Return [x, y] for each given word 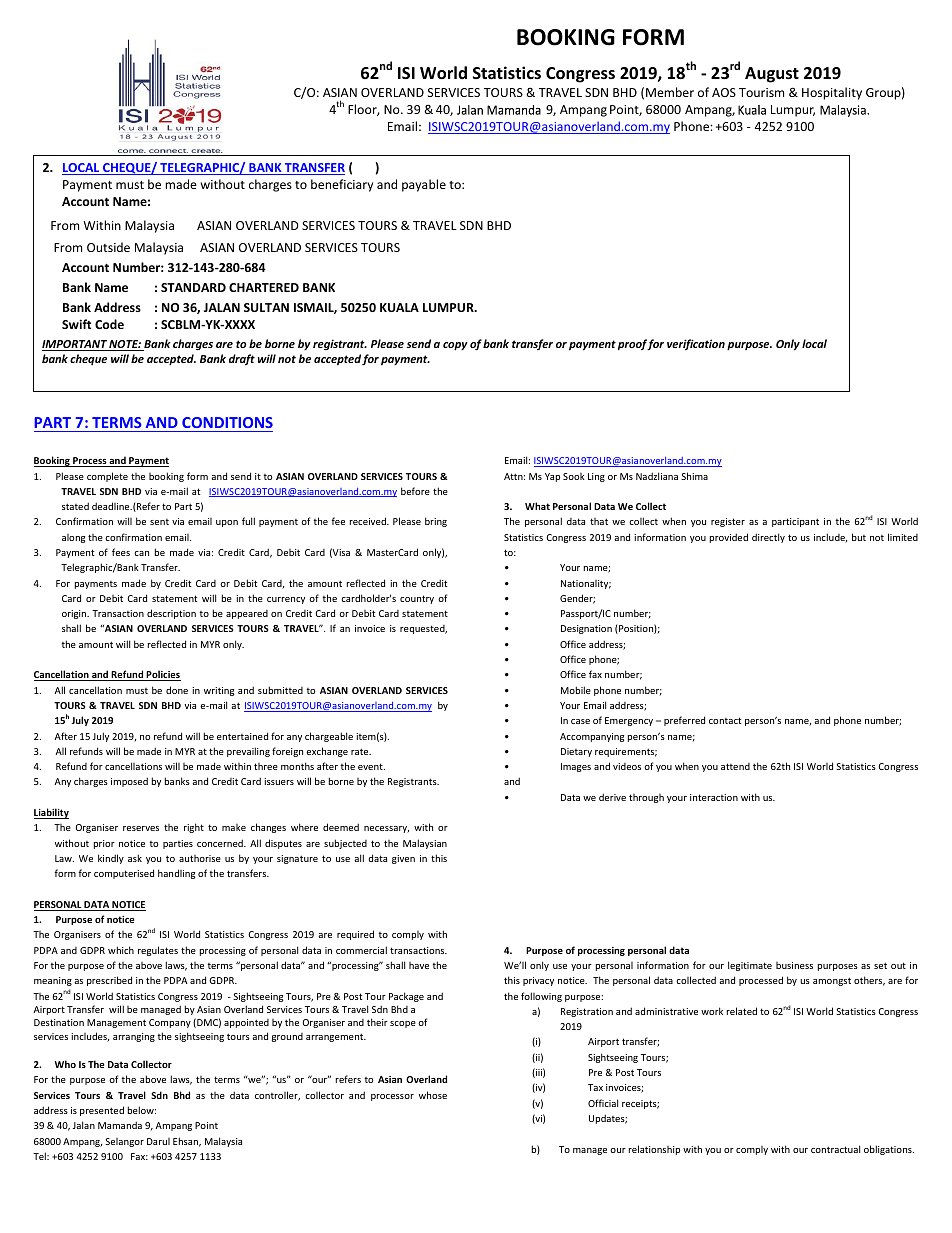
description [171, 614]
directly [768, 538]
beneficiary [342, 185]
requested [423, 629]
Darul [158, 1141]
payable [424, 185]
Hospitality [832, 93]
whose [433, 1095]
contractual [835, 1149]
